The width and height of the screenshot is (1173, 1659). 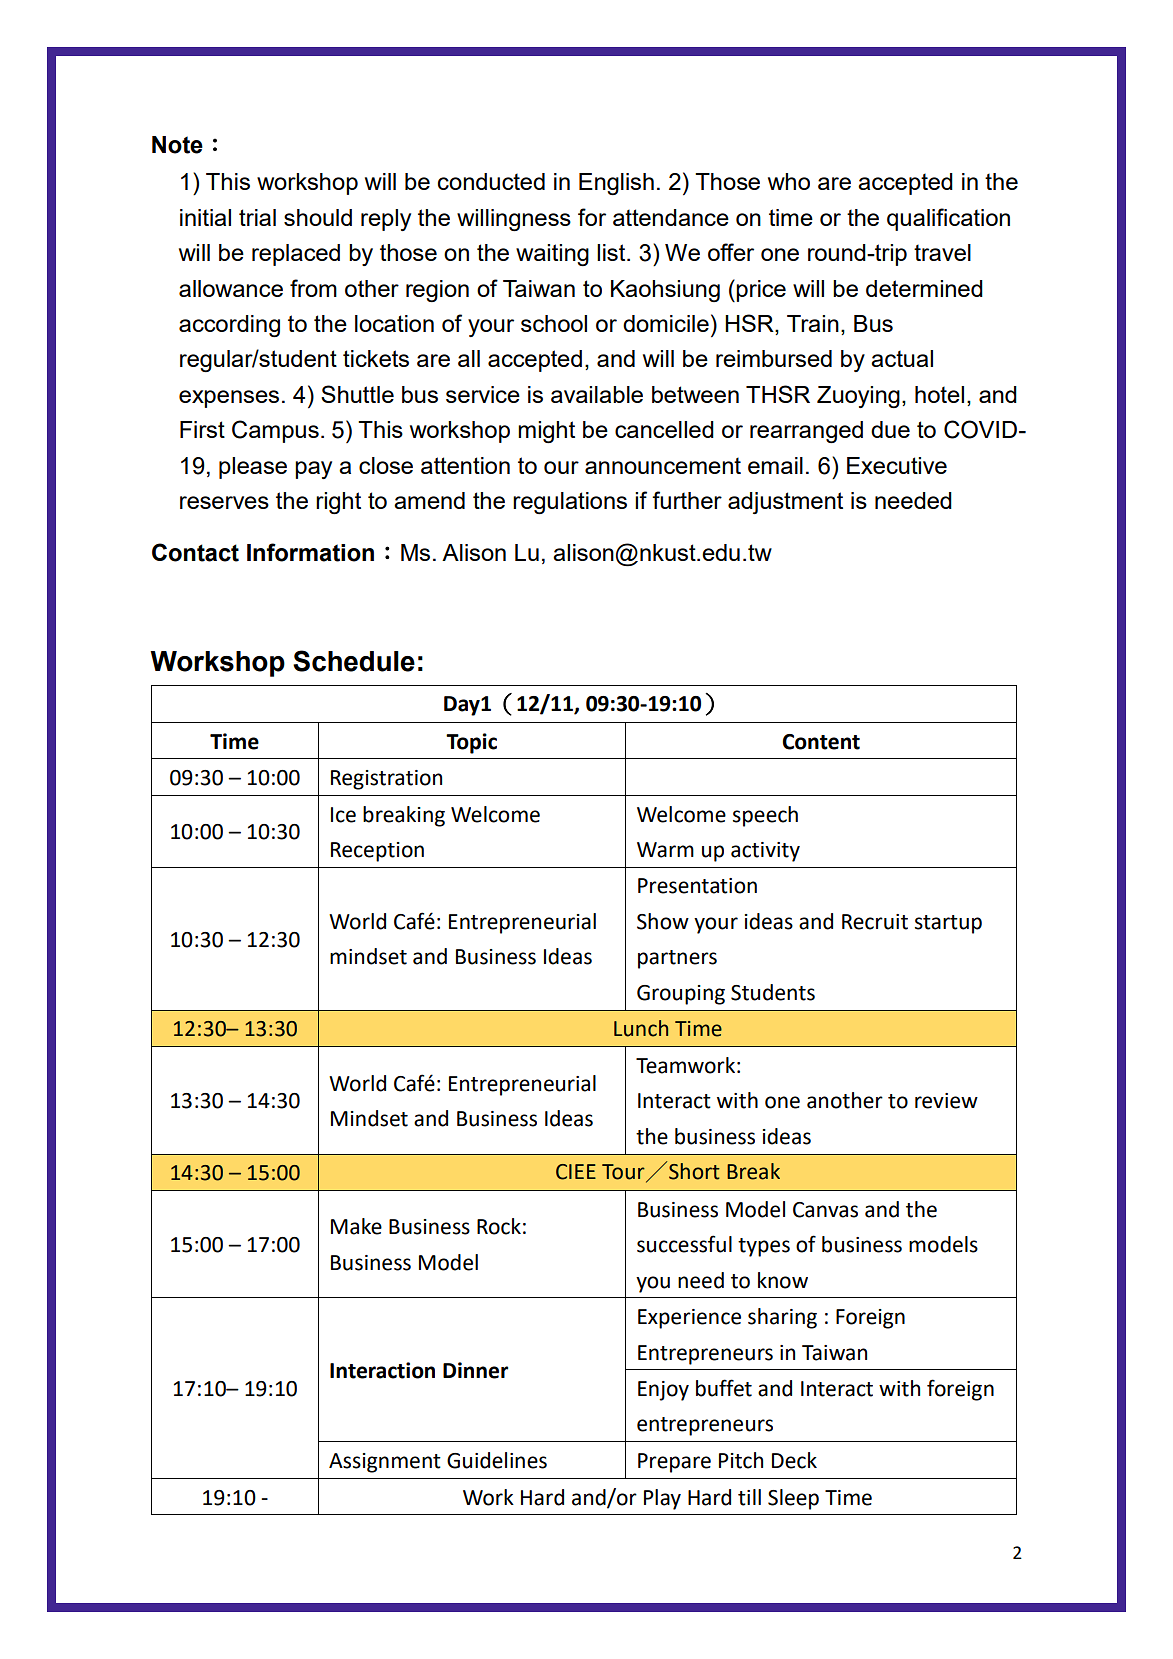 I want to click on Guidelines, so click(x=497, y=1460).
